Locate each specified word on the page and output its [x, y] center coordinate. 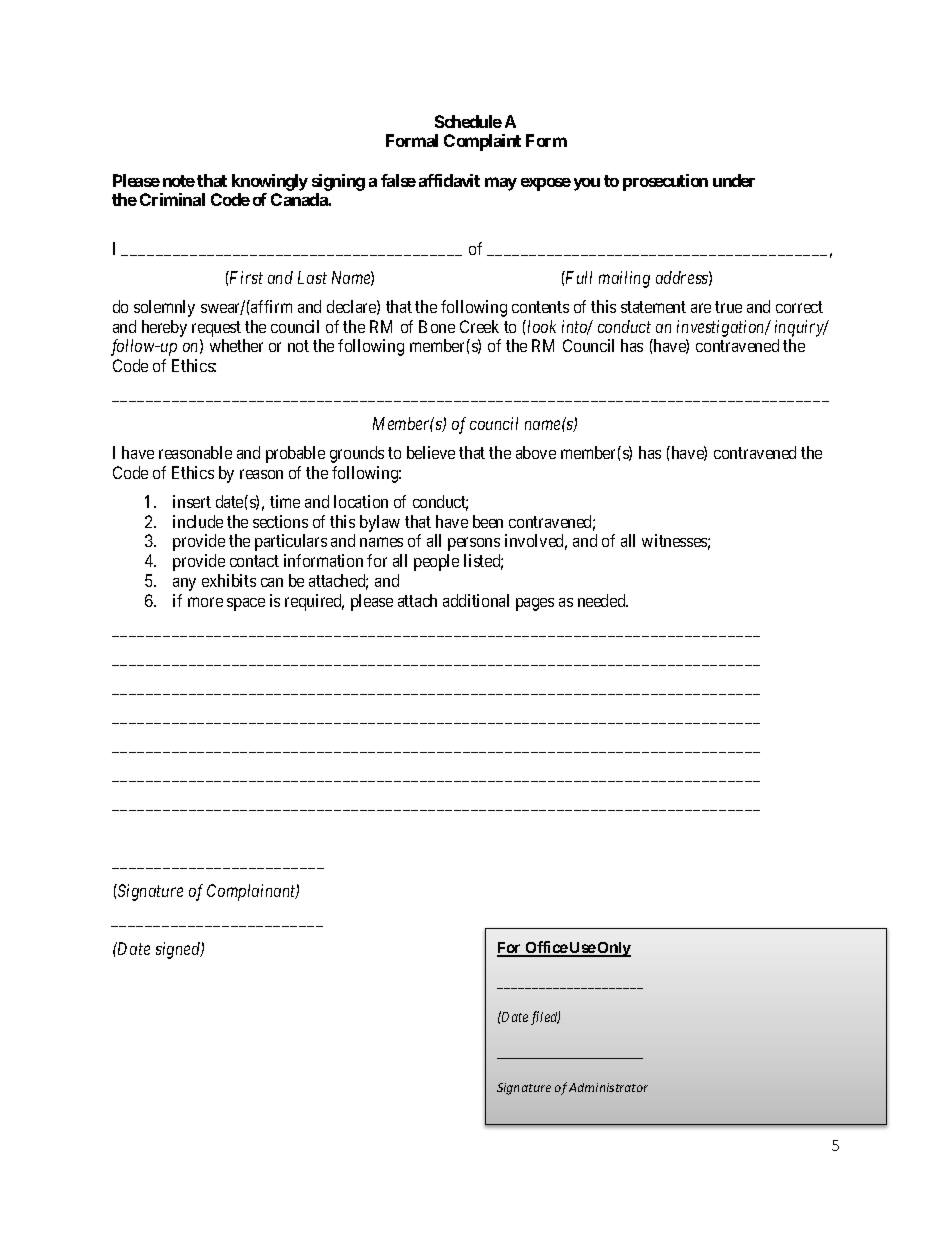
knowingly [270, 182]
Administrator [608, 1087]
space [246, 604]
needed [603, 600]
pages [535, 604]
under [734, 180]
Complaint [482, 142]
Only [613, 949]
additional [476, 600]
